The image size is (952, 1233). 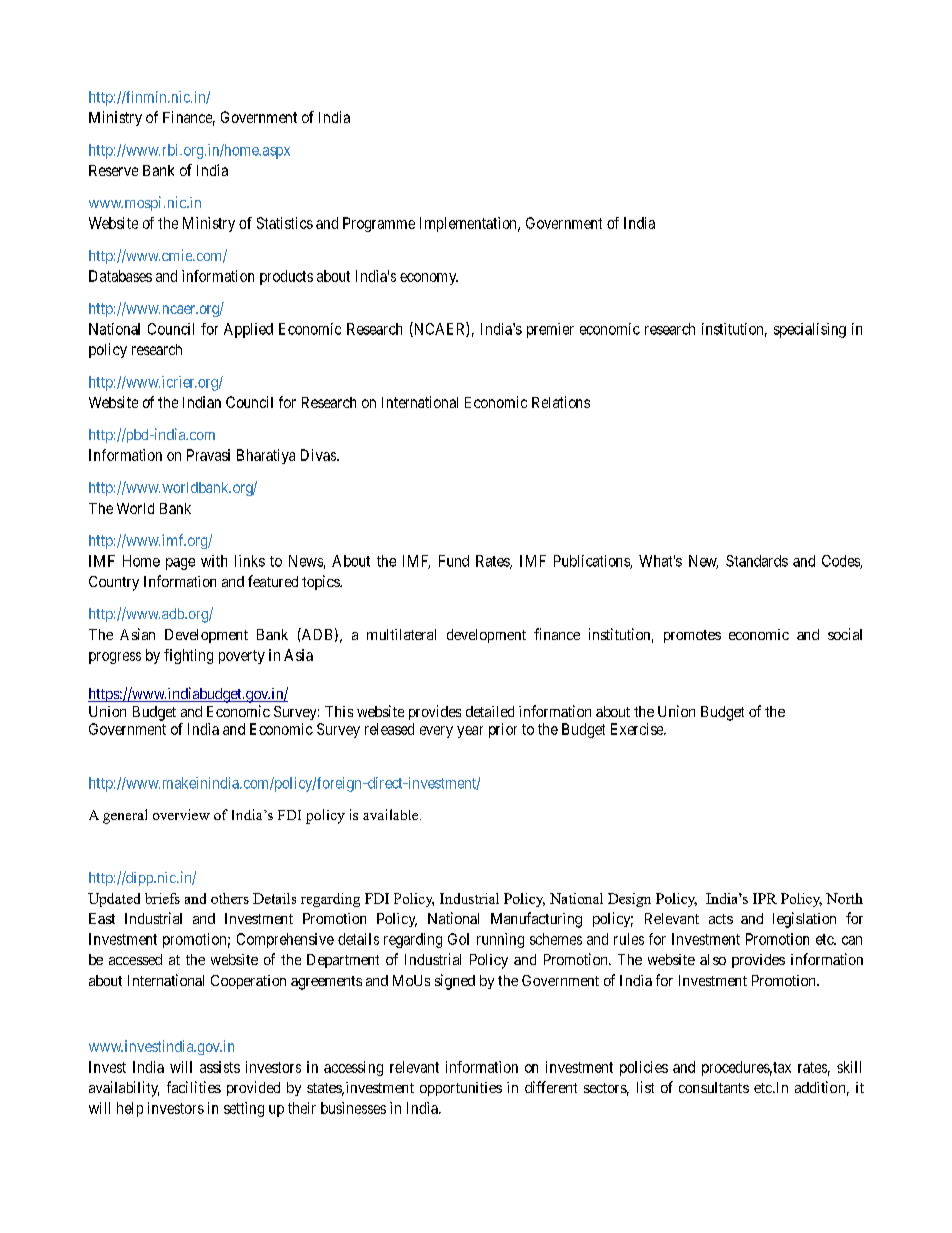 I want to click on multilateral, so click(x=401, y=634).
